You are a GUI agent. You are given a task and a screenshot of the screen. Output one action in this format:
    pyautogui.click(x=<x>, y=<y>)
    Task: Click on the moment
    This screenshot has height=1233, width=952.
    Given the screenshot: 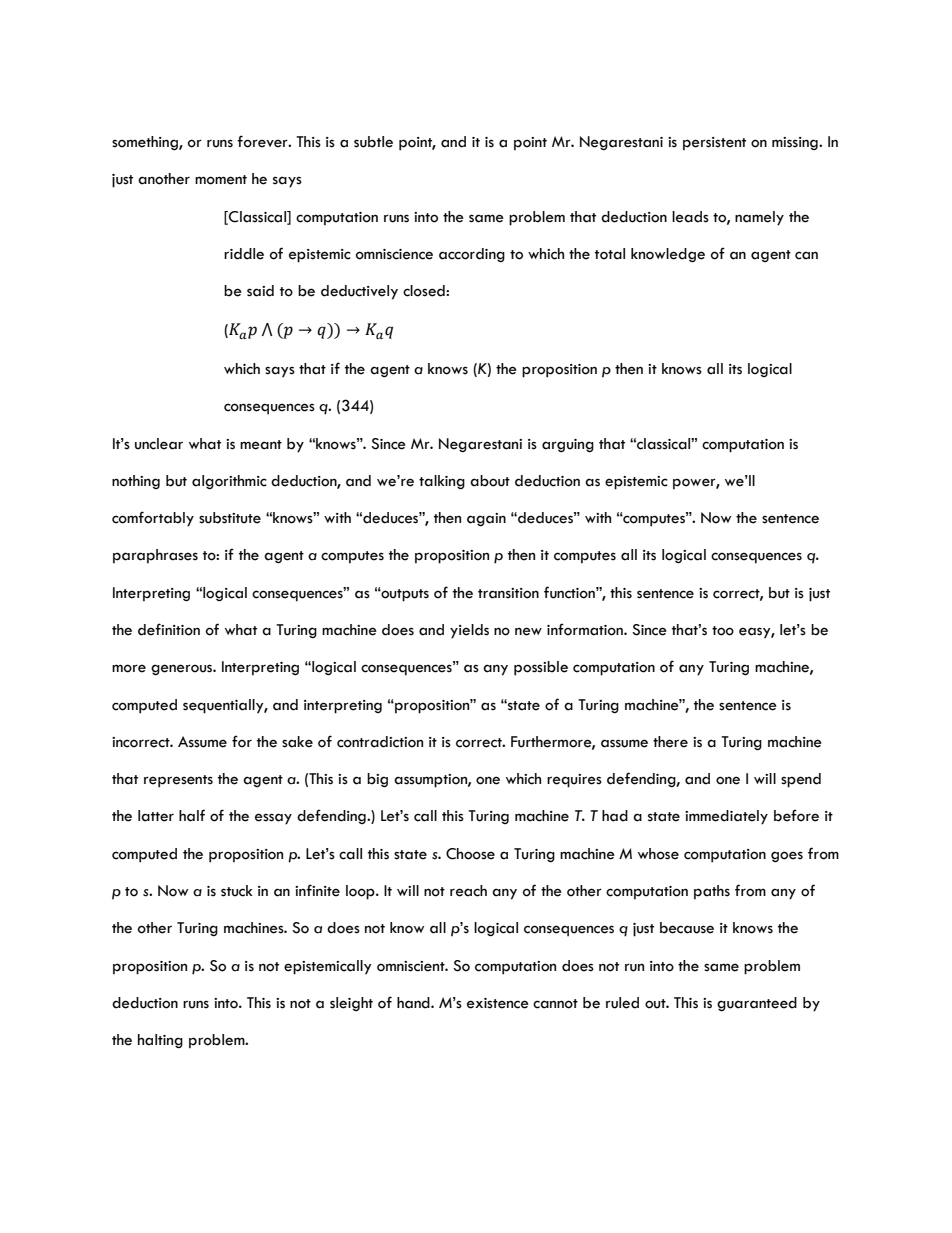 What is the action you would take?
    pyautogui.click(x=221, y=180)
